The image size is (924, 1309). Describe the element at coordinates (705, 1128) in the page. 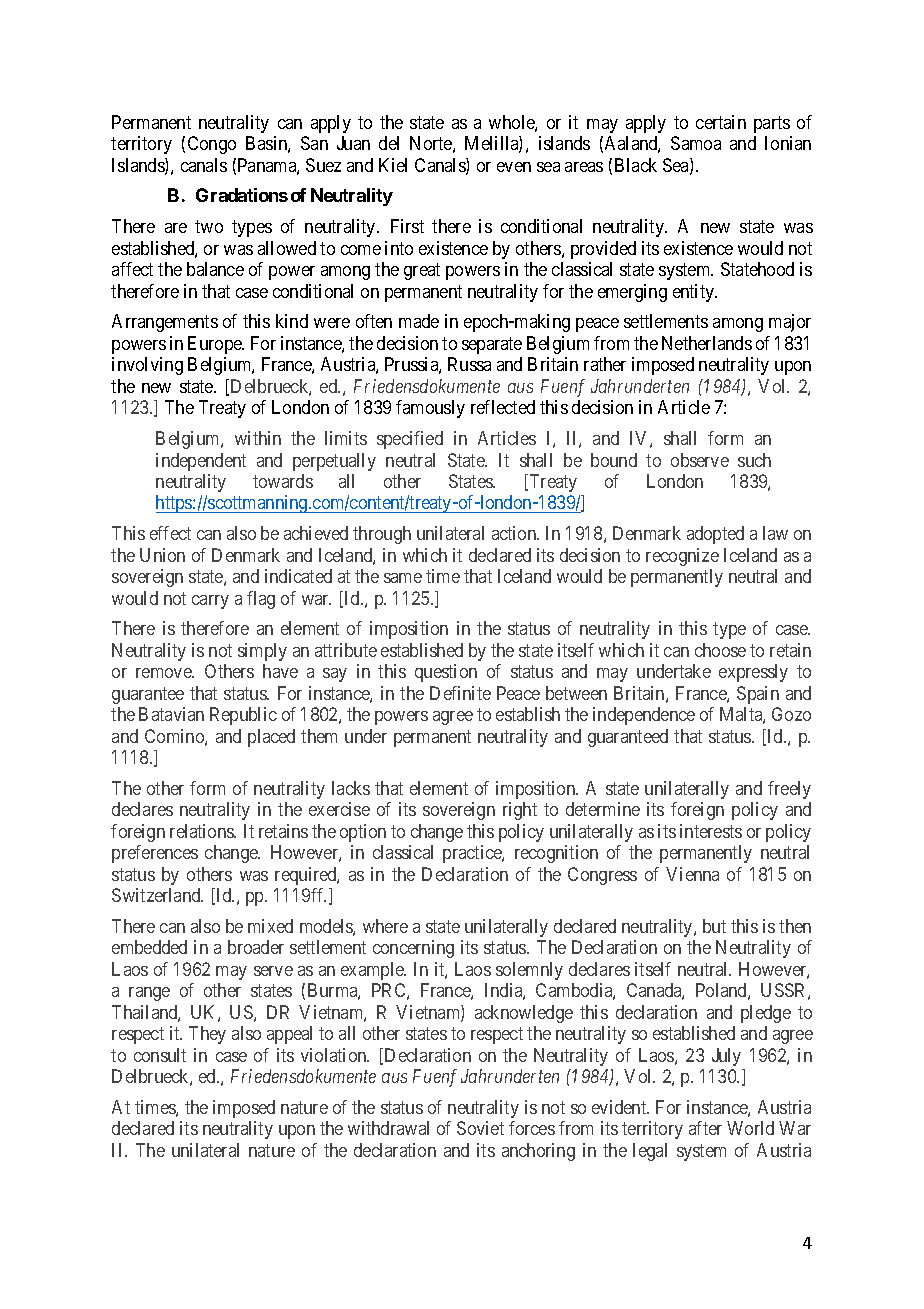

I see `after` at that location.
